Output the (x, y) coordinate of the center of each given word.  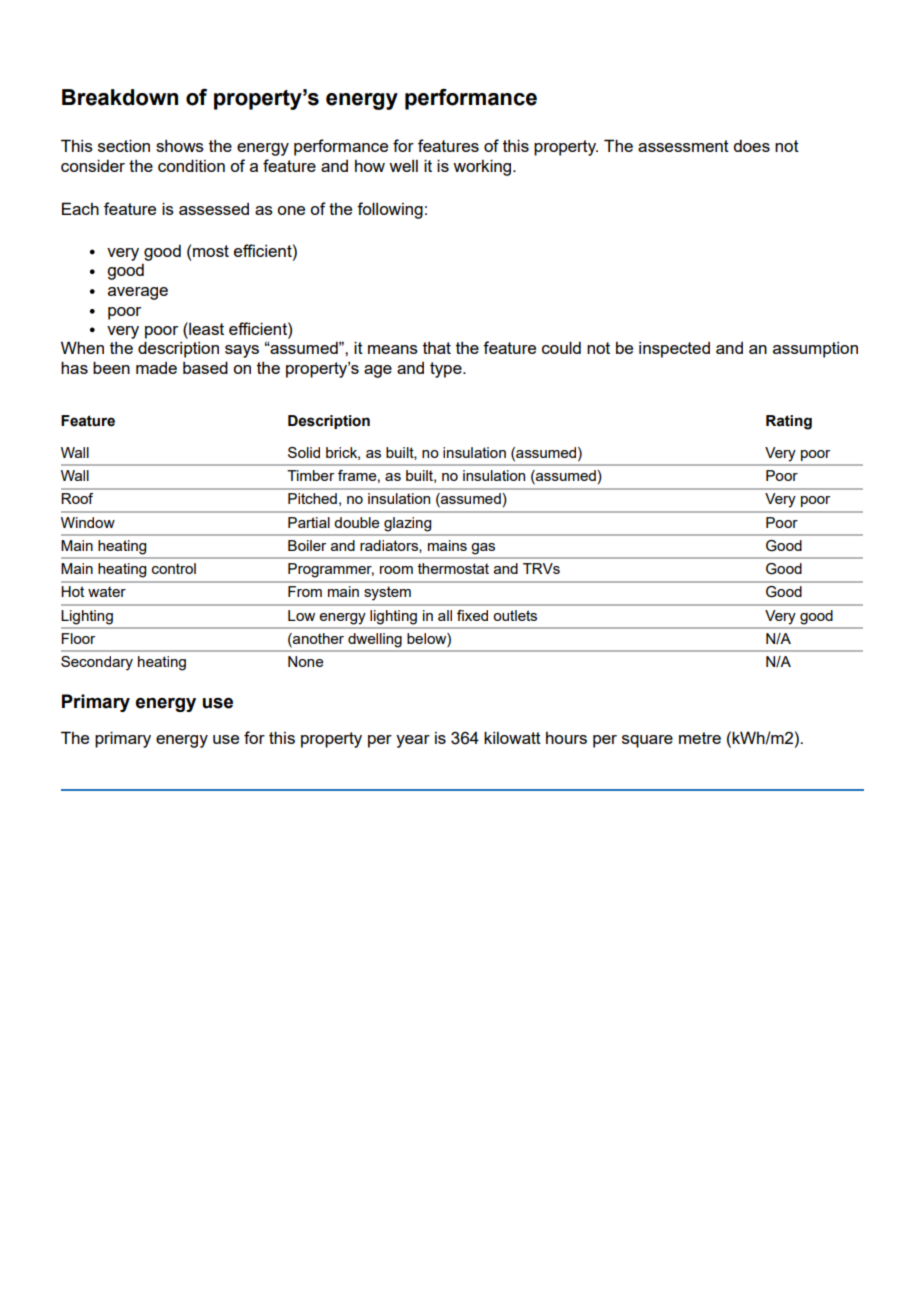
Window (88, 522)
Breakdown (120, 97)
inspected (674, 350)
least (205, 328)
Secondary (97, 663)
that (437, 348)
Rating (789, 422)
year (413, 741)
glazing (407, 524)
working (483, 167)
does (751, 146)
